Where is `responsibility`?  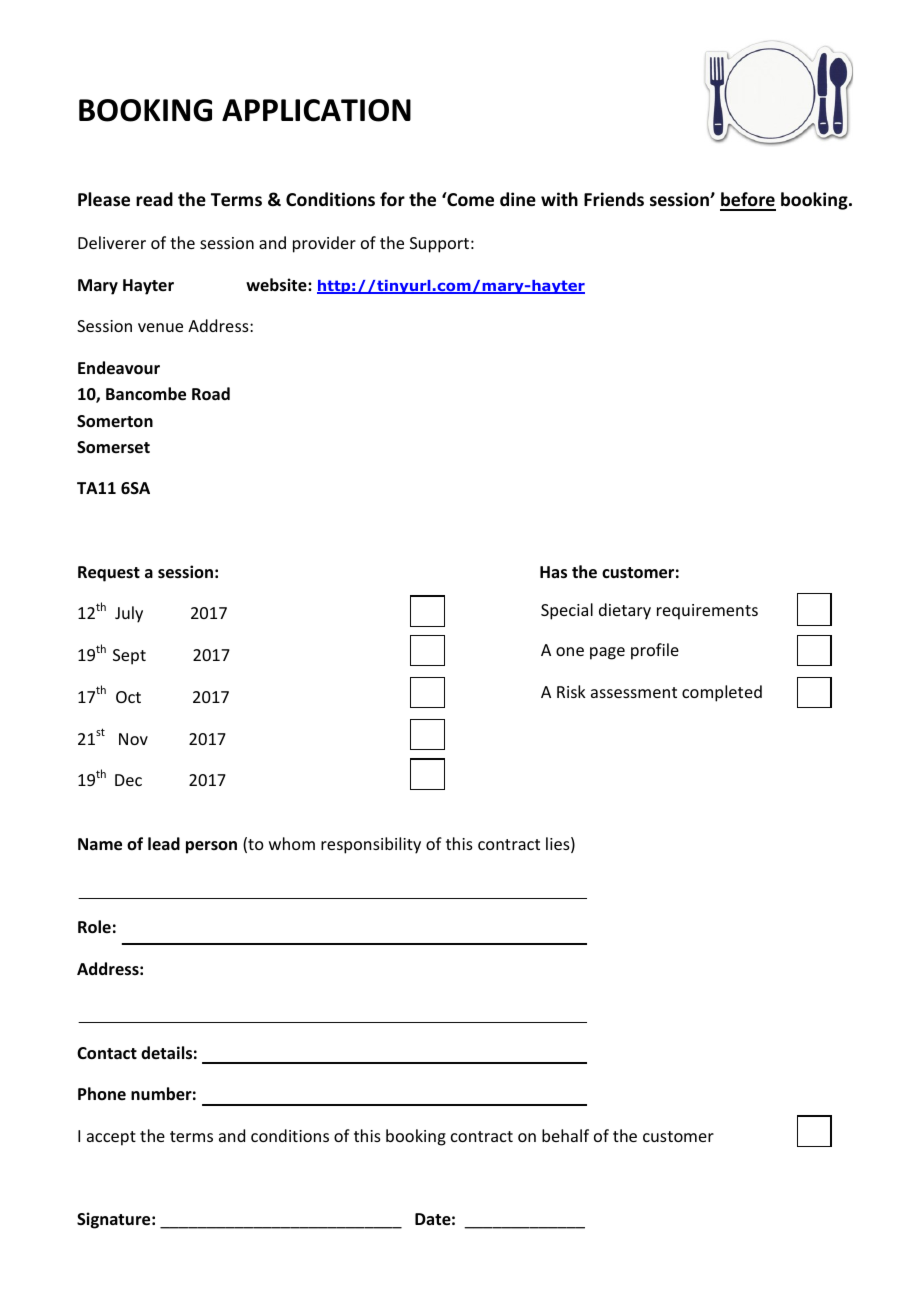 responsibility is located at coordinates (371, 845).
